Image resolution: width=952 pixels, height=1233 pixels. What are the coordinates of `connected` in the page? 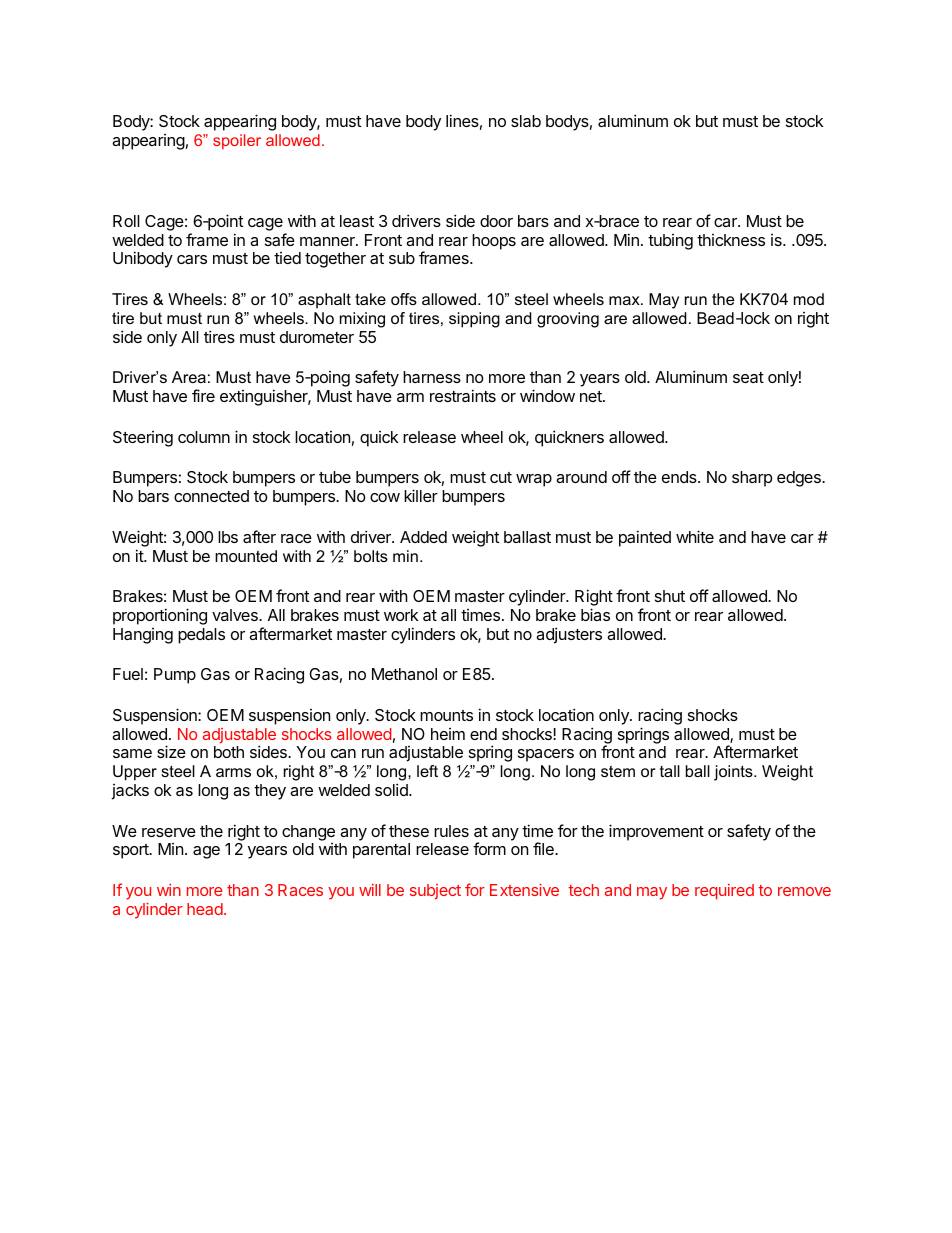 It's located at (211, 496).
